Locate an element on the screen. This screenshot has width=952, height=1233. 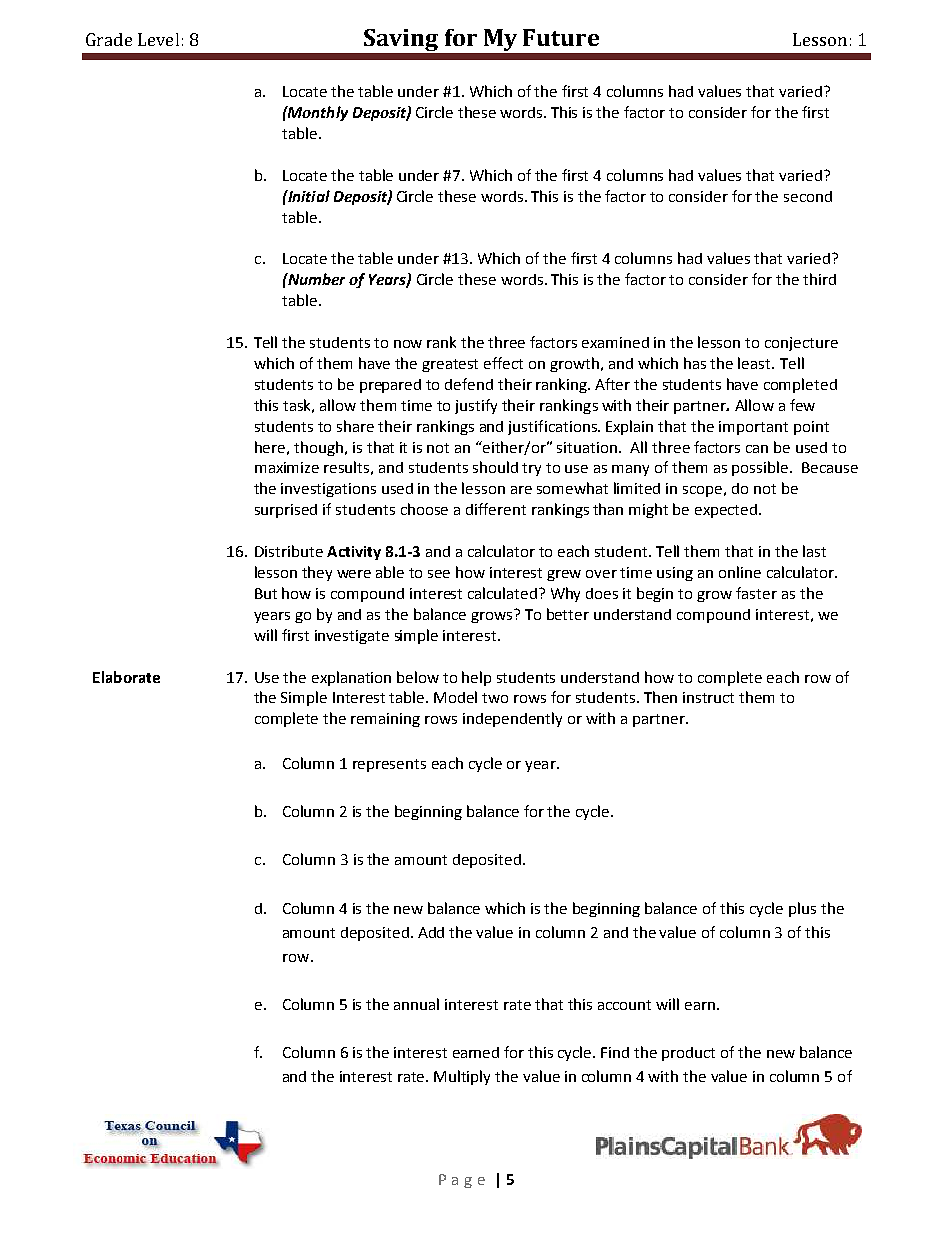
Future is located at coordinates (561, 37).
